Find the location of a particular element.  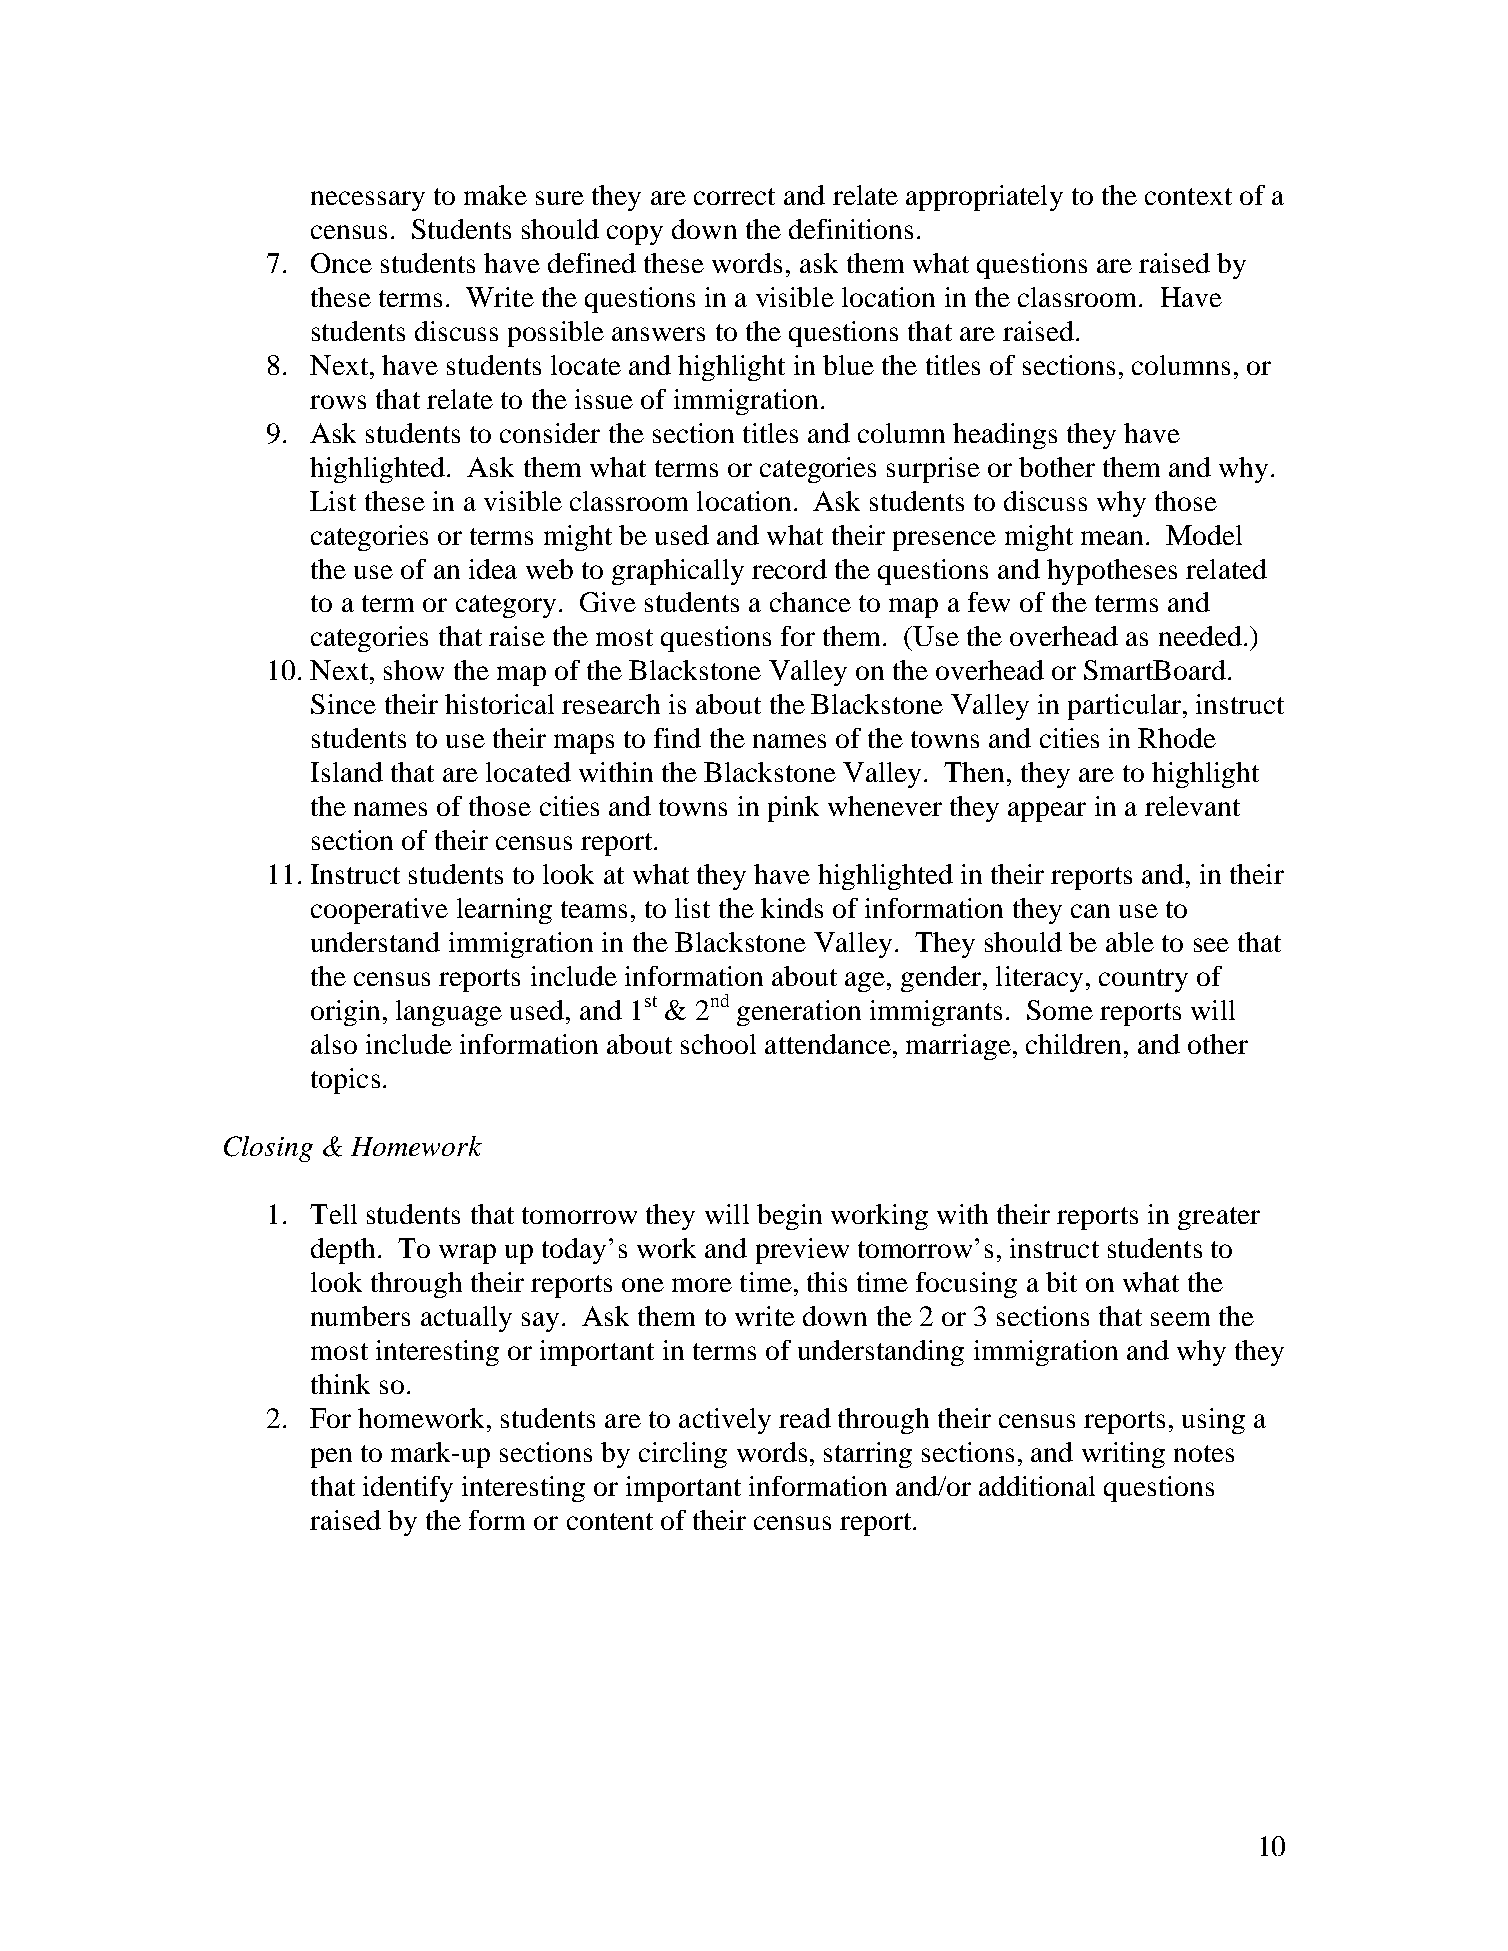

correct is located at coordinates (734, 196).
